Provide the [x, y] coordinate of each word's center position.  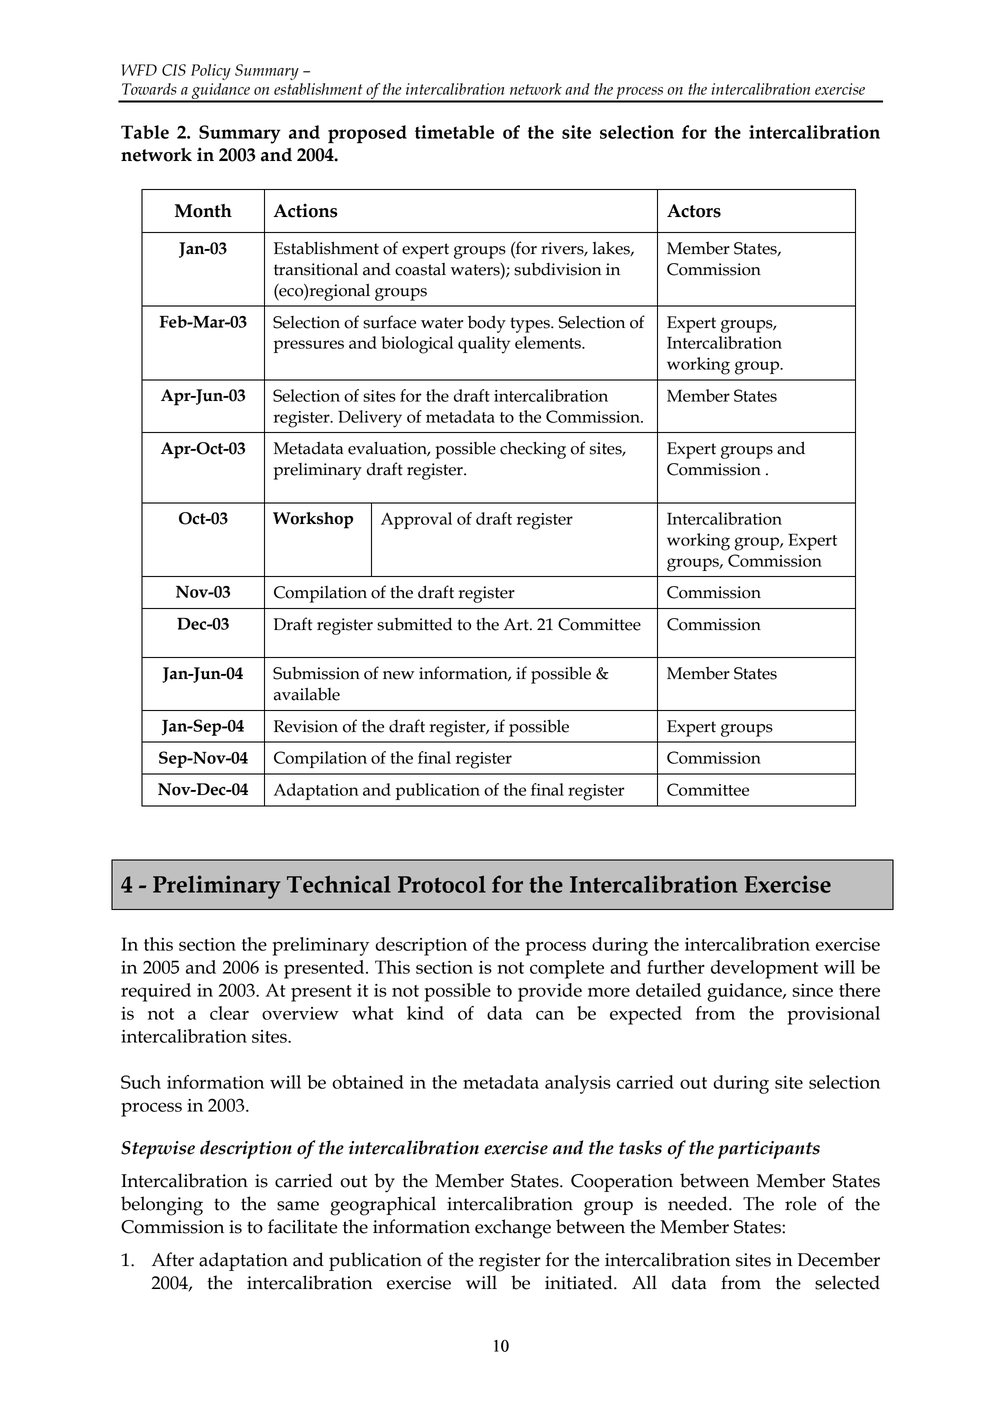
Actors [694, 211]
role [801, 1203]
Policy [211, 72]
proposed [367, 134]
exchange [513, 1229]
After [173, 1259]
